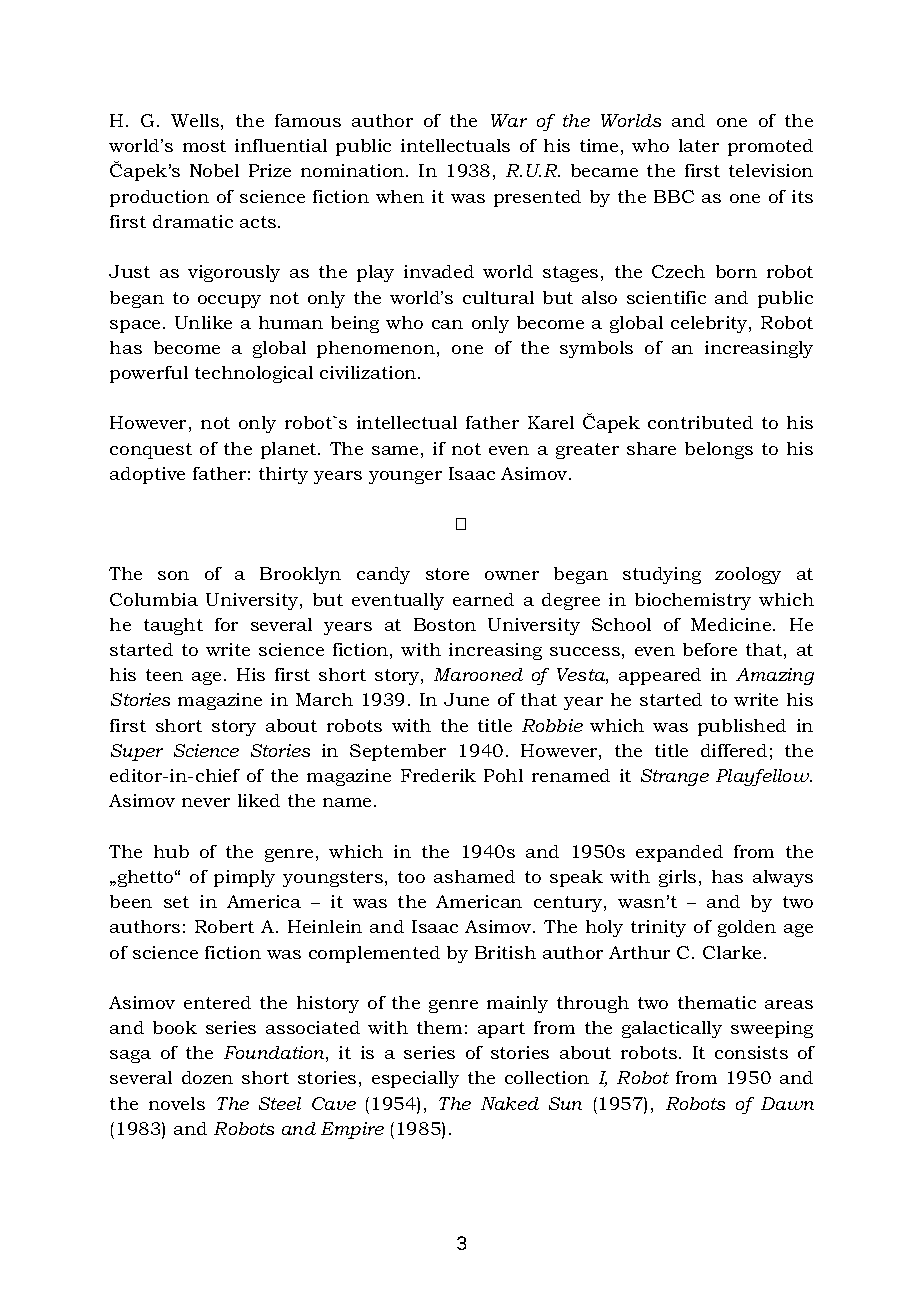 The image size is (924, 1309). What do you see at coordinates (207, 1077) in the document?
I see `dozen` at bounding box center [207, 1077].
